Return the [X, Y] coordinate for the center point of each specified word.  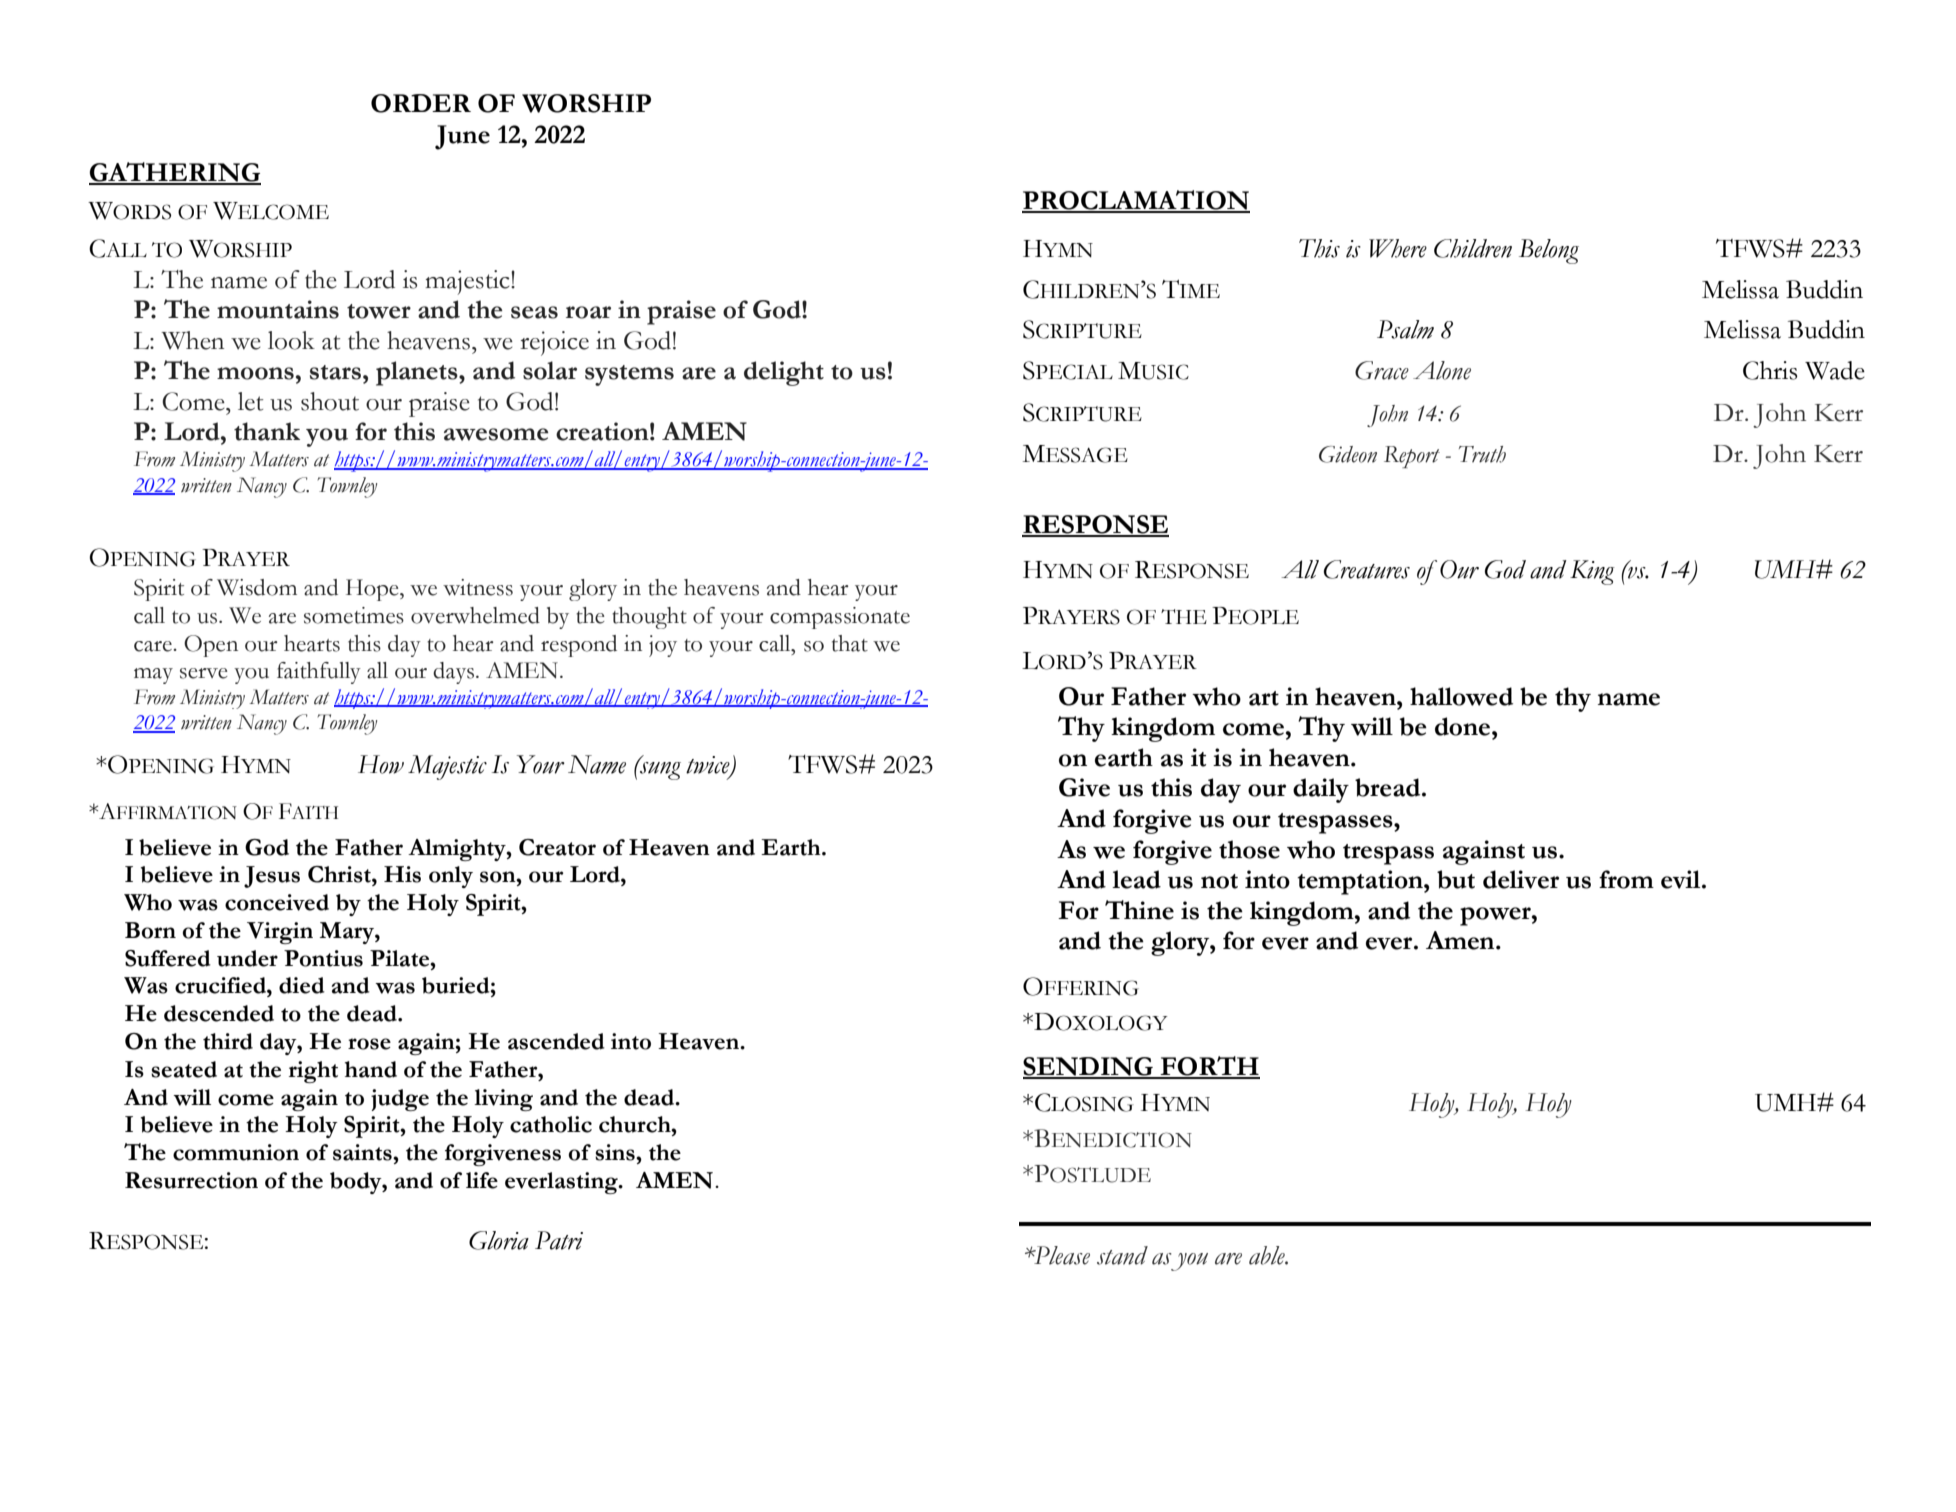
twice [709, 766]
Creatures [1367, 569]
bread [1389, 787]
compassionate [840, 618]
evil [1682, 879]
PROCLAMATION [1136, 201]
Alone [1442, 370]
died [302, 985]
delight [784, 373]
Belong [1549, 251]
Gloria [499, 1240]
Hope [373, 590]
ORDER [421, 103]
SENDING [1089, 1067]
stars [337, 372]
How [381, 764]
